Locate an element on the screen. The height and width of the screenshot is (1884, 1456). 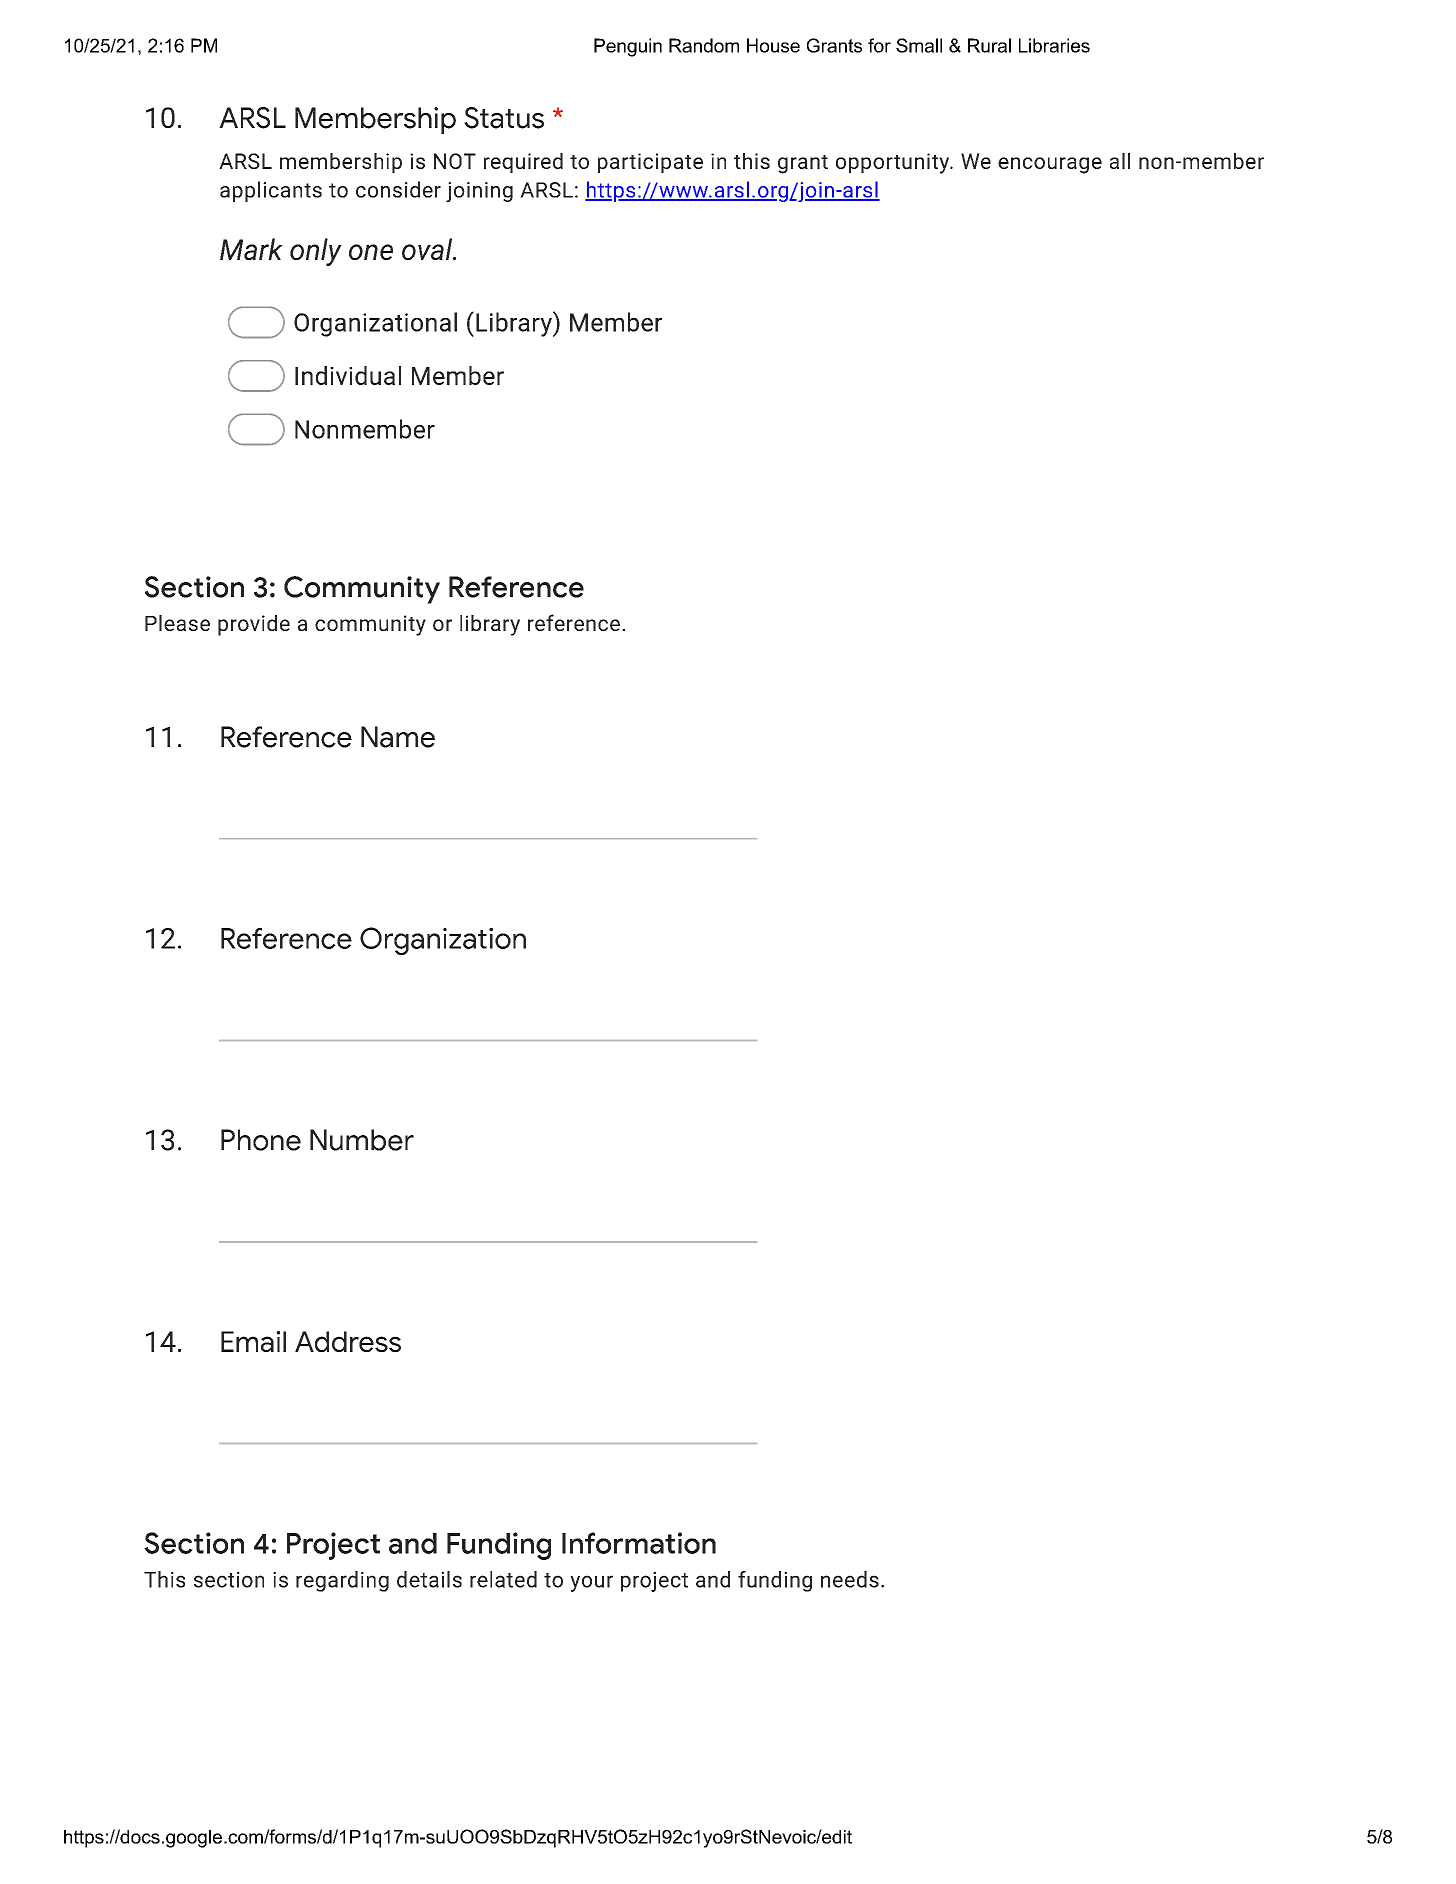
applicants is located at coordinates (271, 191).
